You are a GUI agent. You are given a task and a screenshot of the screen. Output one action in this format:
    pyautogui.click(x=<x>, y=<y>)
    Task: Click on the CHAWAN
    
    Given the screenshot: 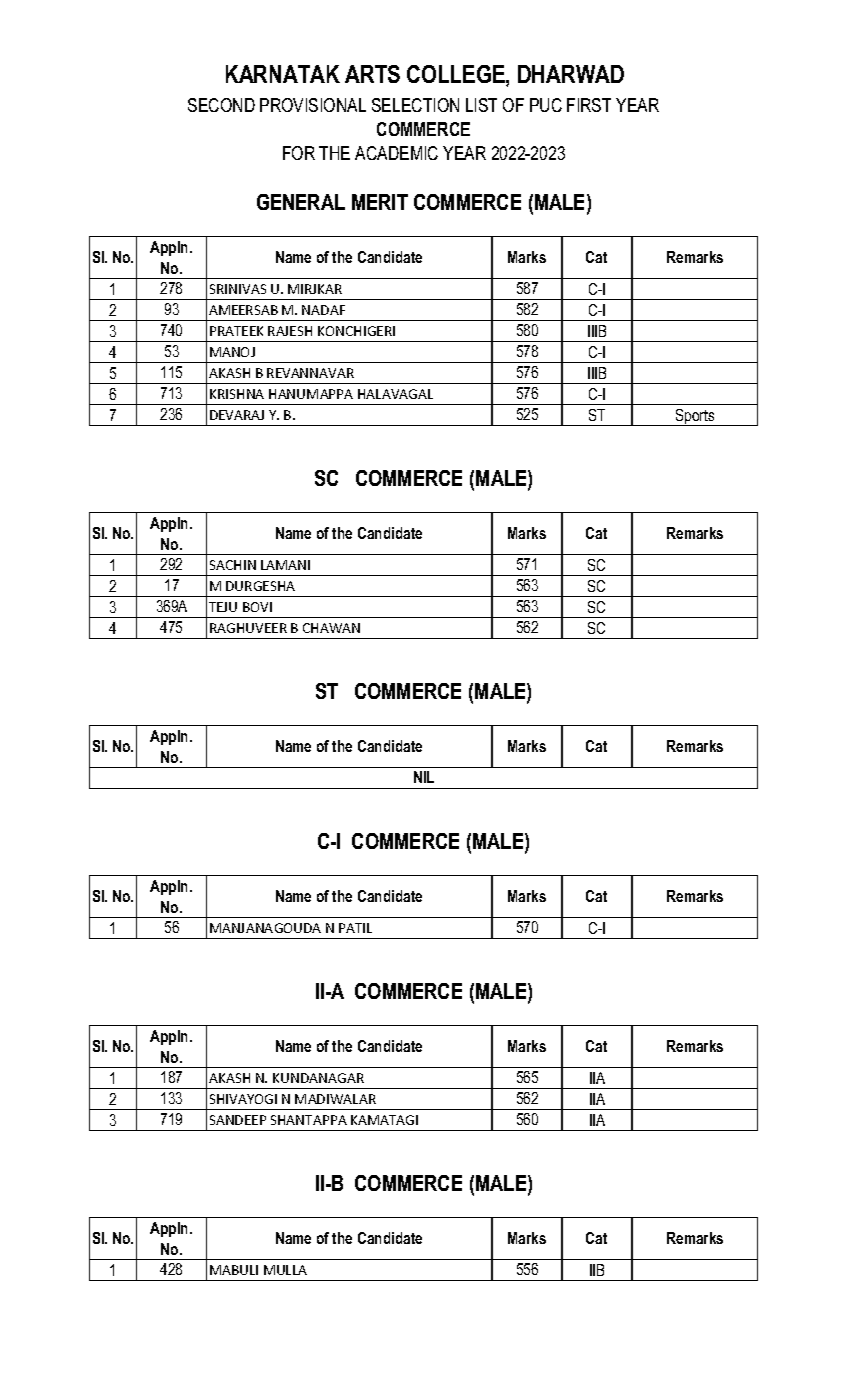 What is the action you would take?
    pyautogui.click(x=331, y=628)
